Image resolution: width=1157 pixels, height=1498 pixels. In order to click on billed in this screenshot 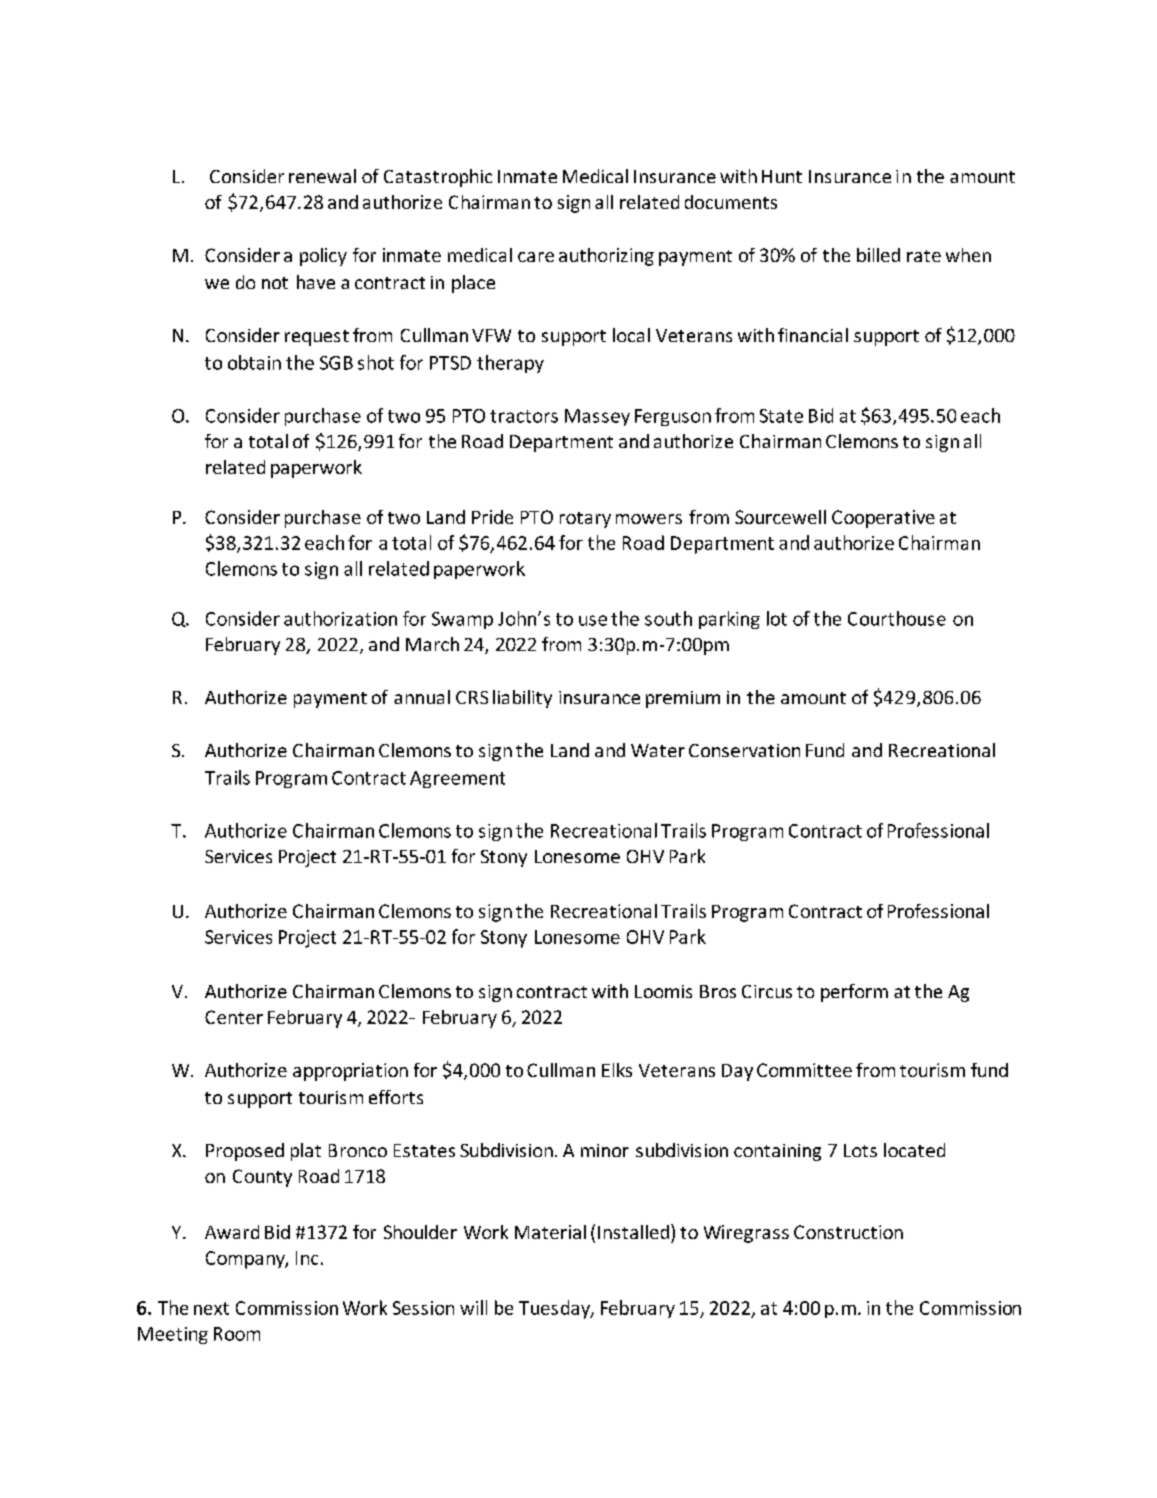, I will do `click(878, 255)`.
